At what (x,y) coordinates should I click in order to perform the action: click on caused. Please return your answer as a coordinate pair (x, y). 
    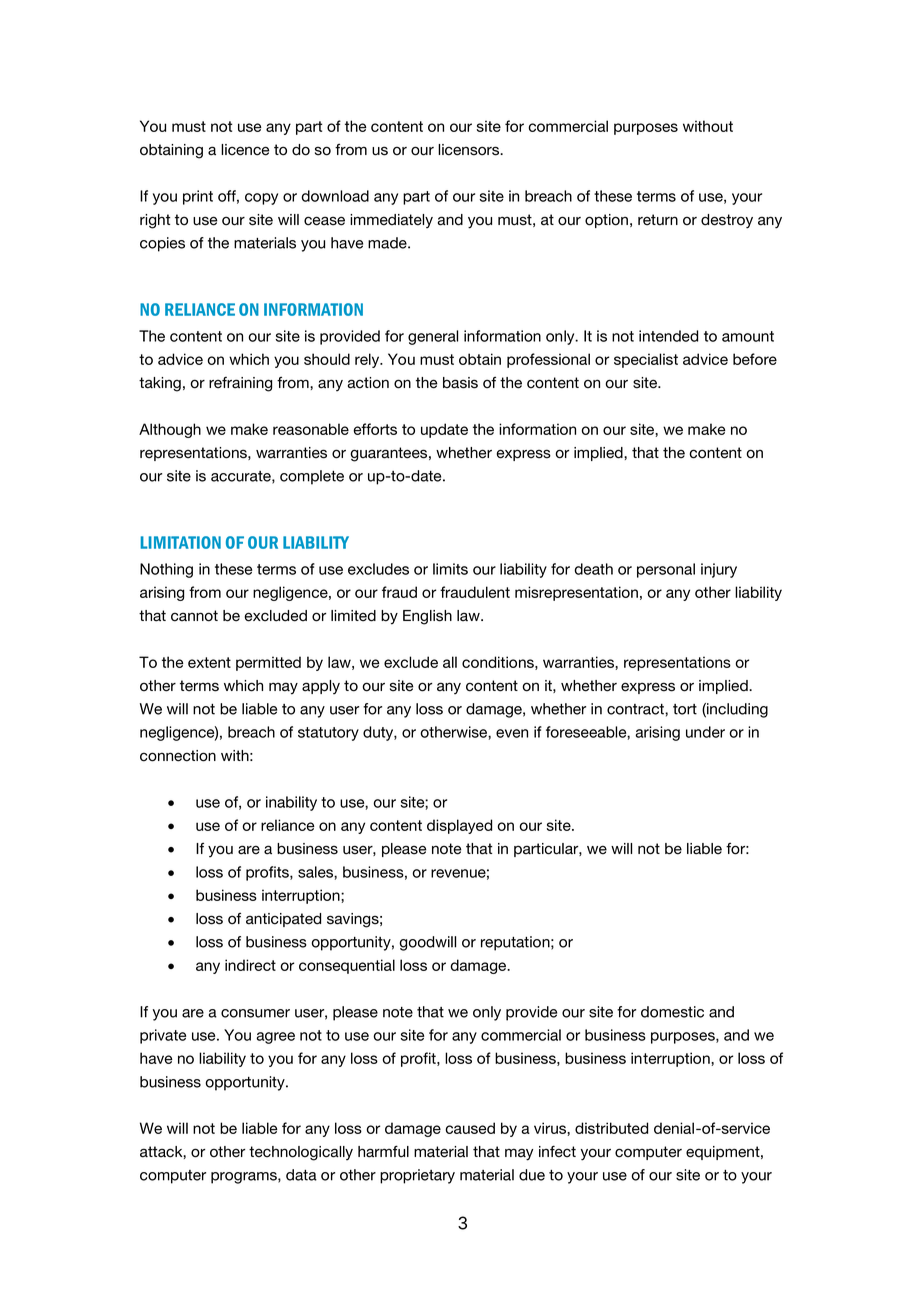
    Looking at the image, I should click on (470, 1128).
